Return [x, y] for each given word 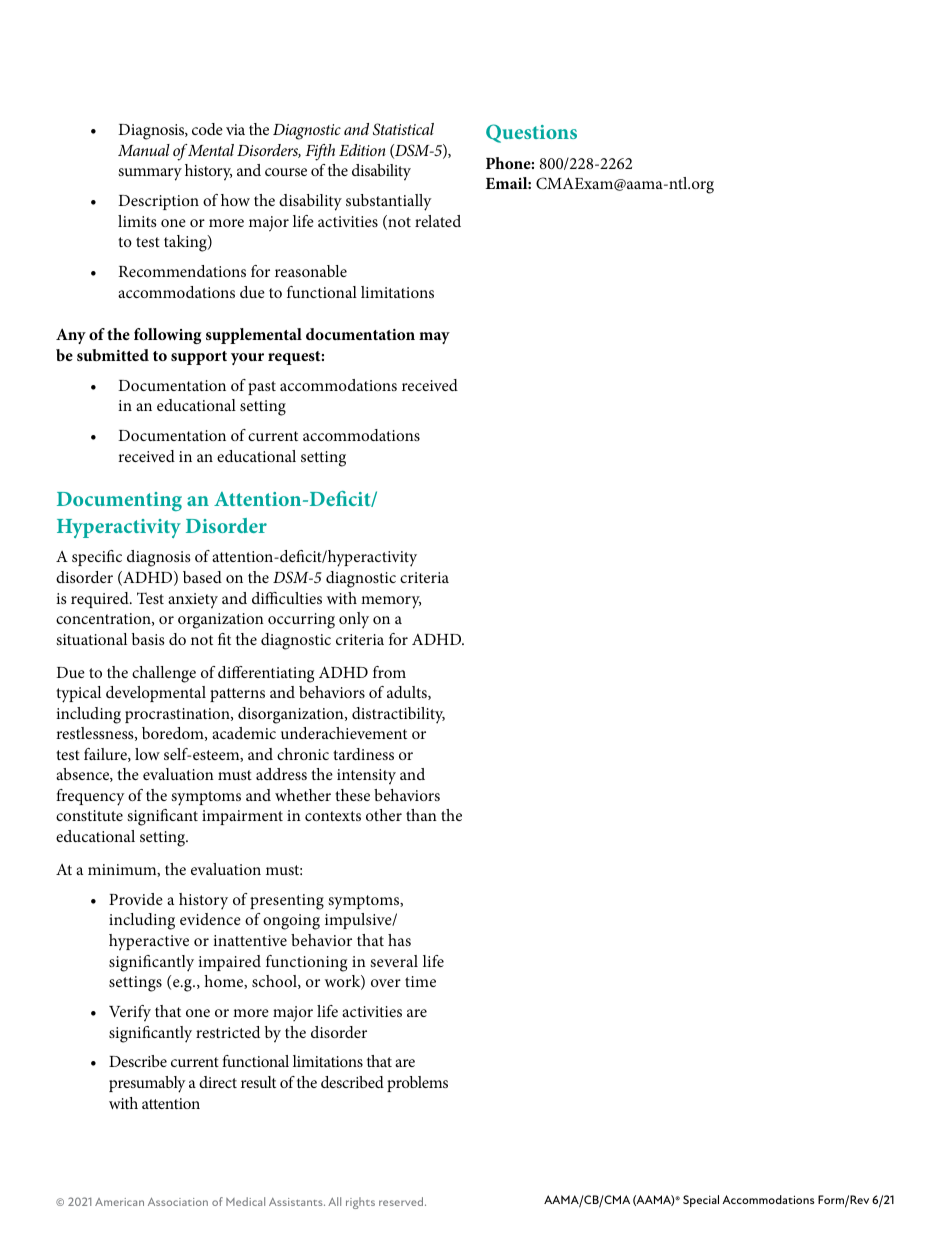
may [434, 338]
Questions [531, 133]
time [420, 981]
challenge [164, 674]
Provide [136, 899]
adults [408, 693]
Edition [362, 150]
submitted [113, 355]
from [389, 672]
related [438, 221]
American [119, 1202]
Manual [144, 150]
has [399, 940]
